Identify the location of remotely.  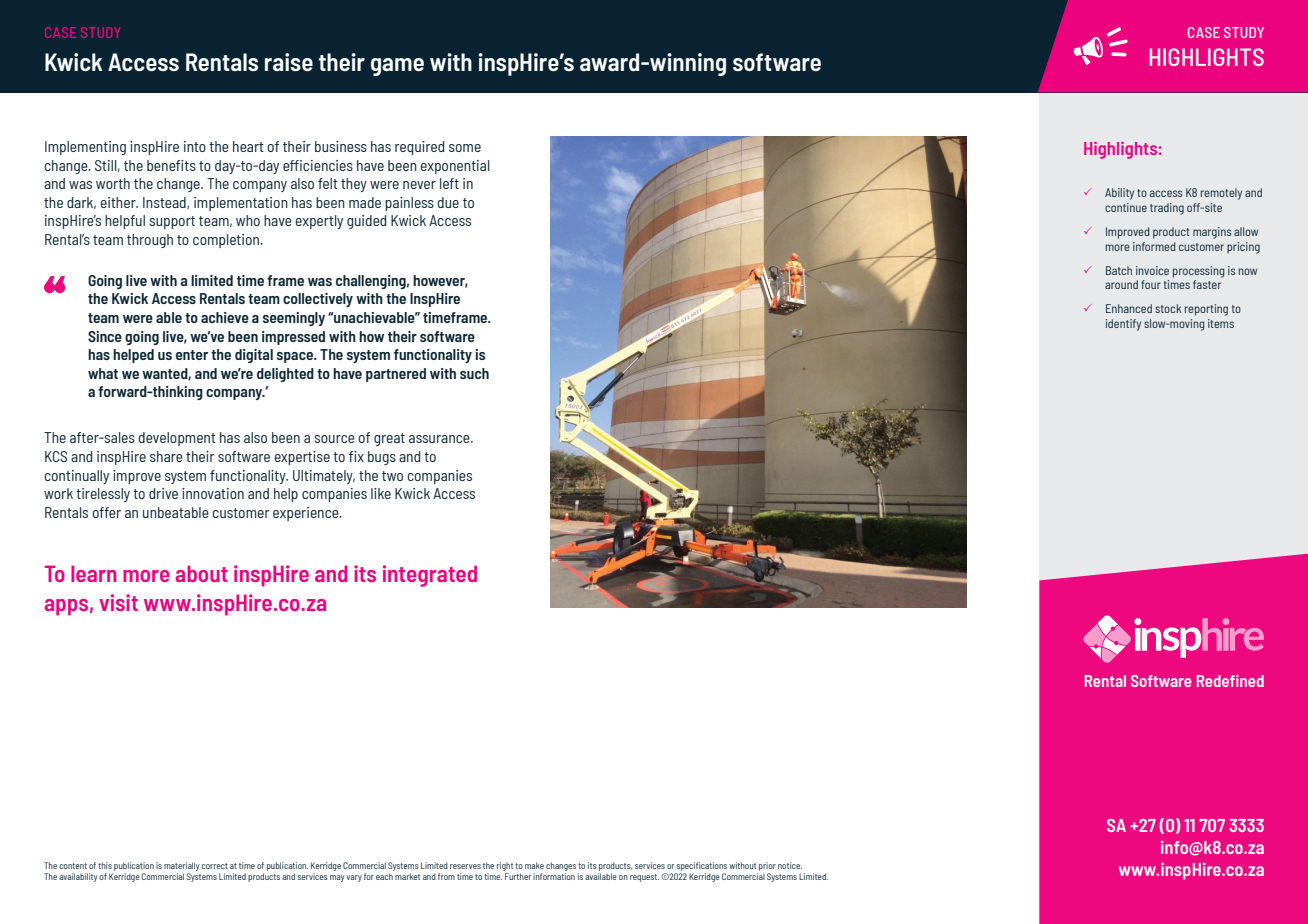
(1221, 194).
